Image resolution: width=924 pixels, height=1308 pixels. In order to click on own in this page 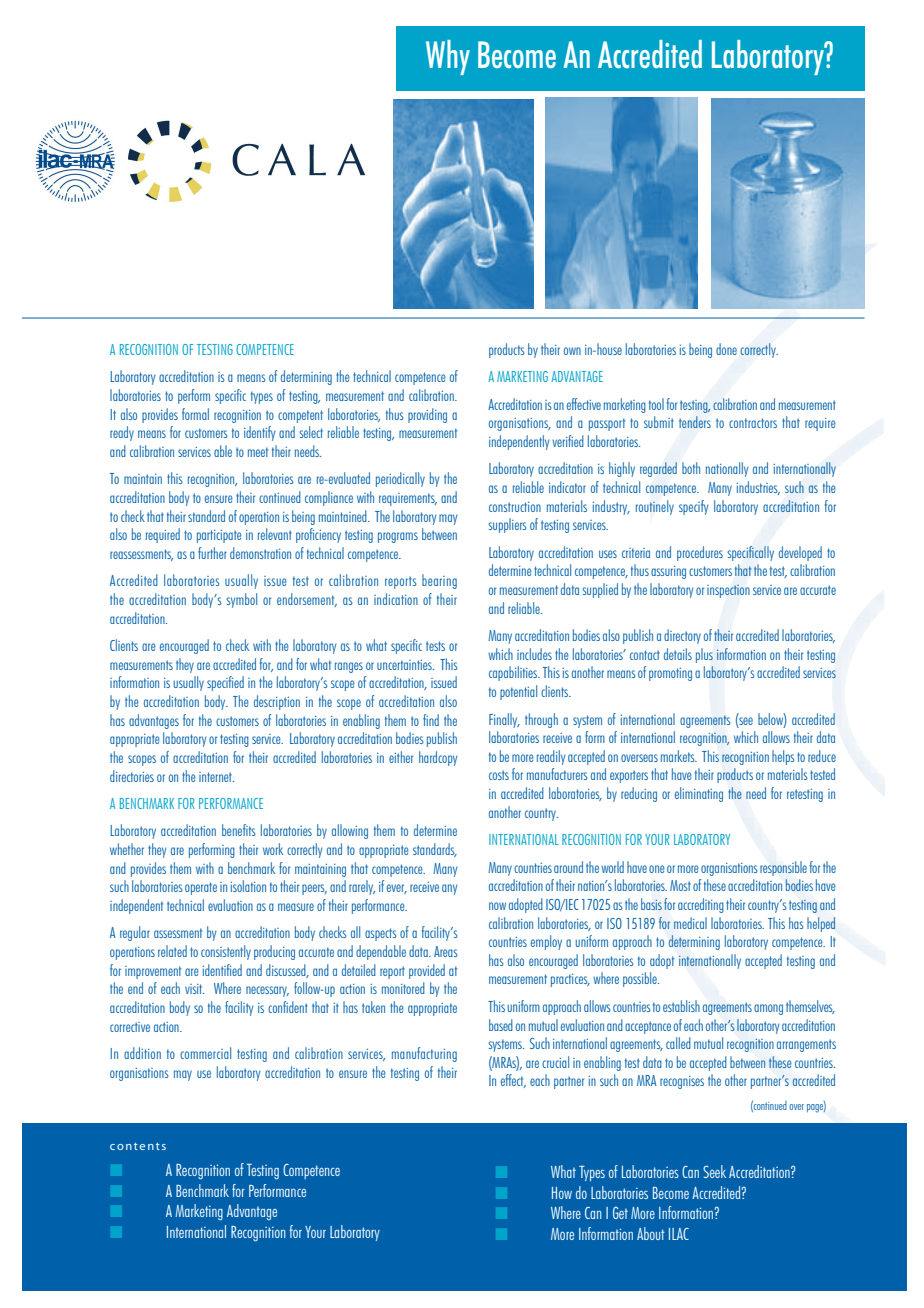, I will do `click(572, 351)`.
